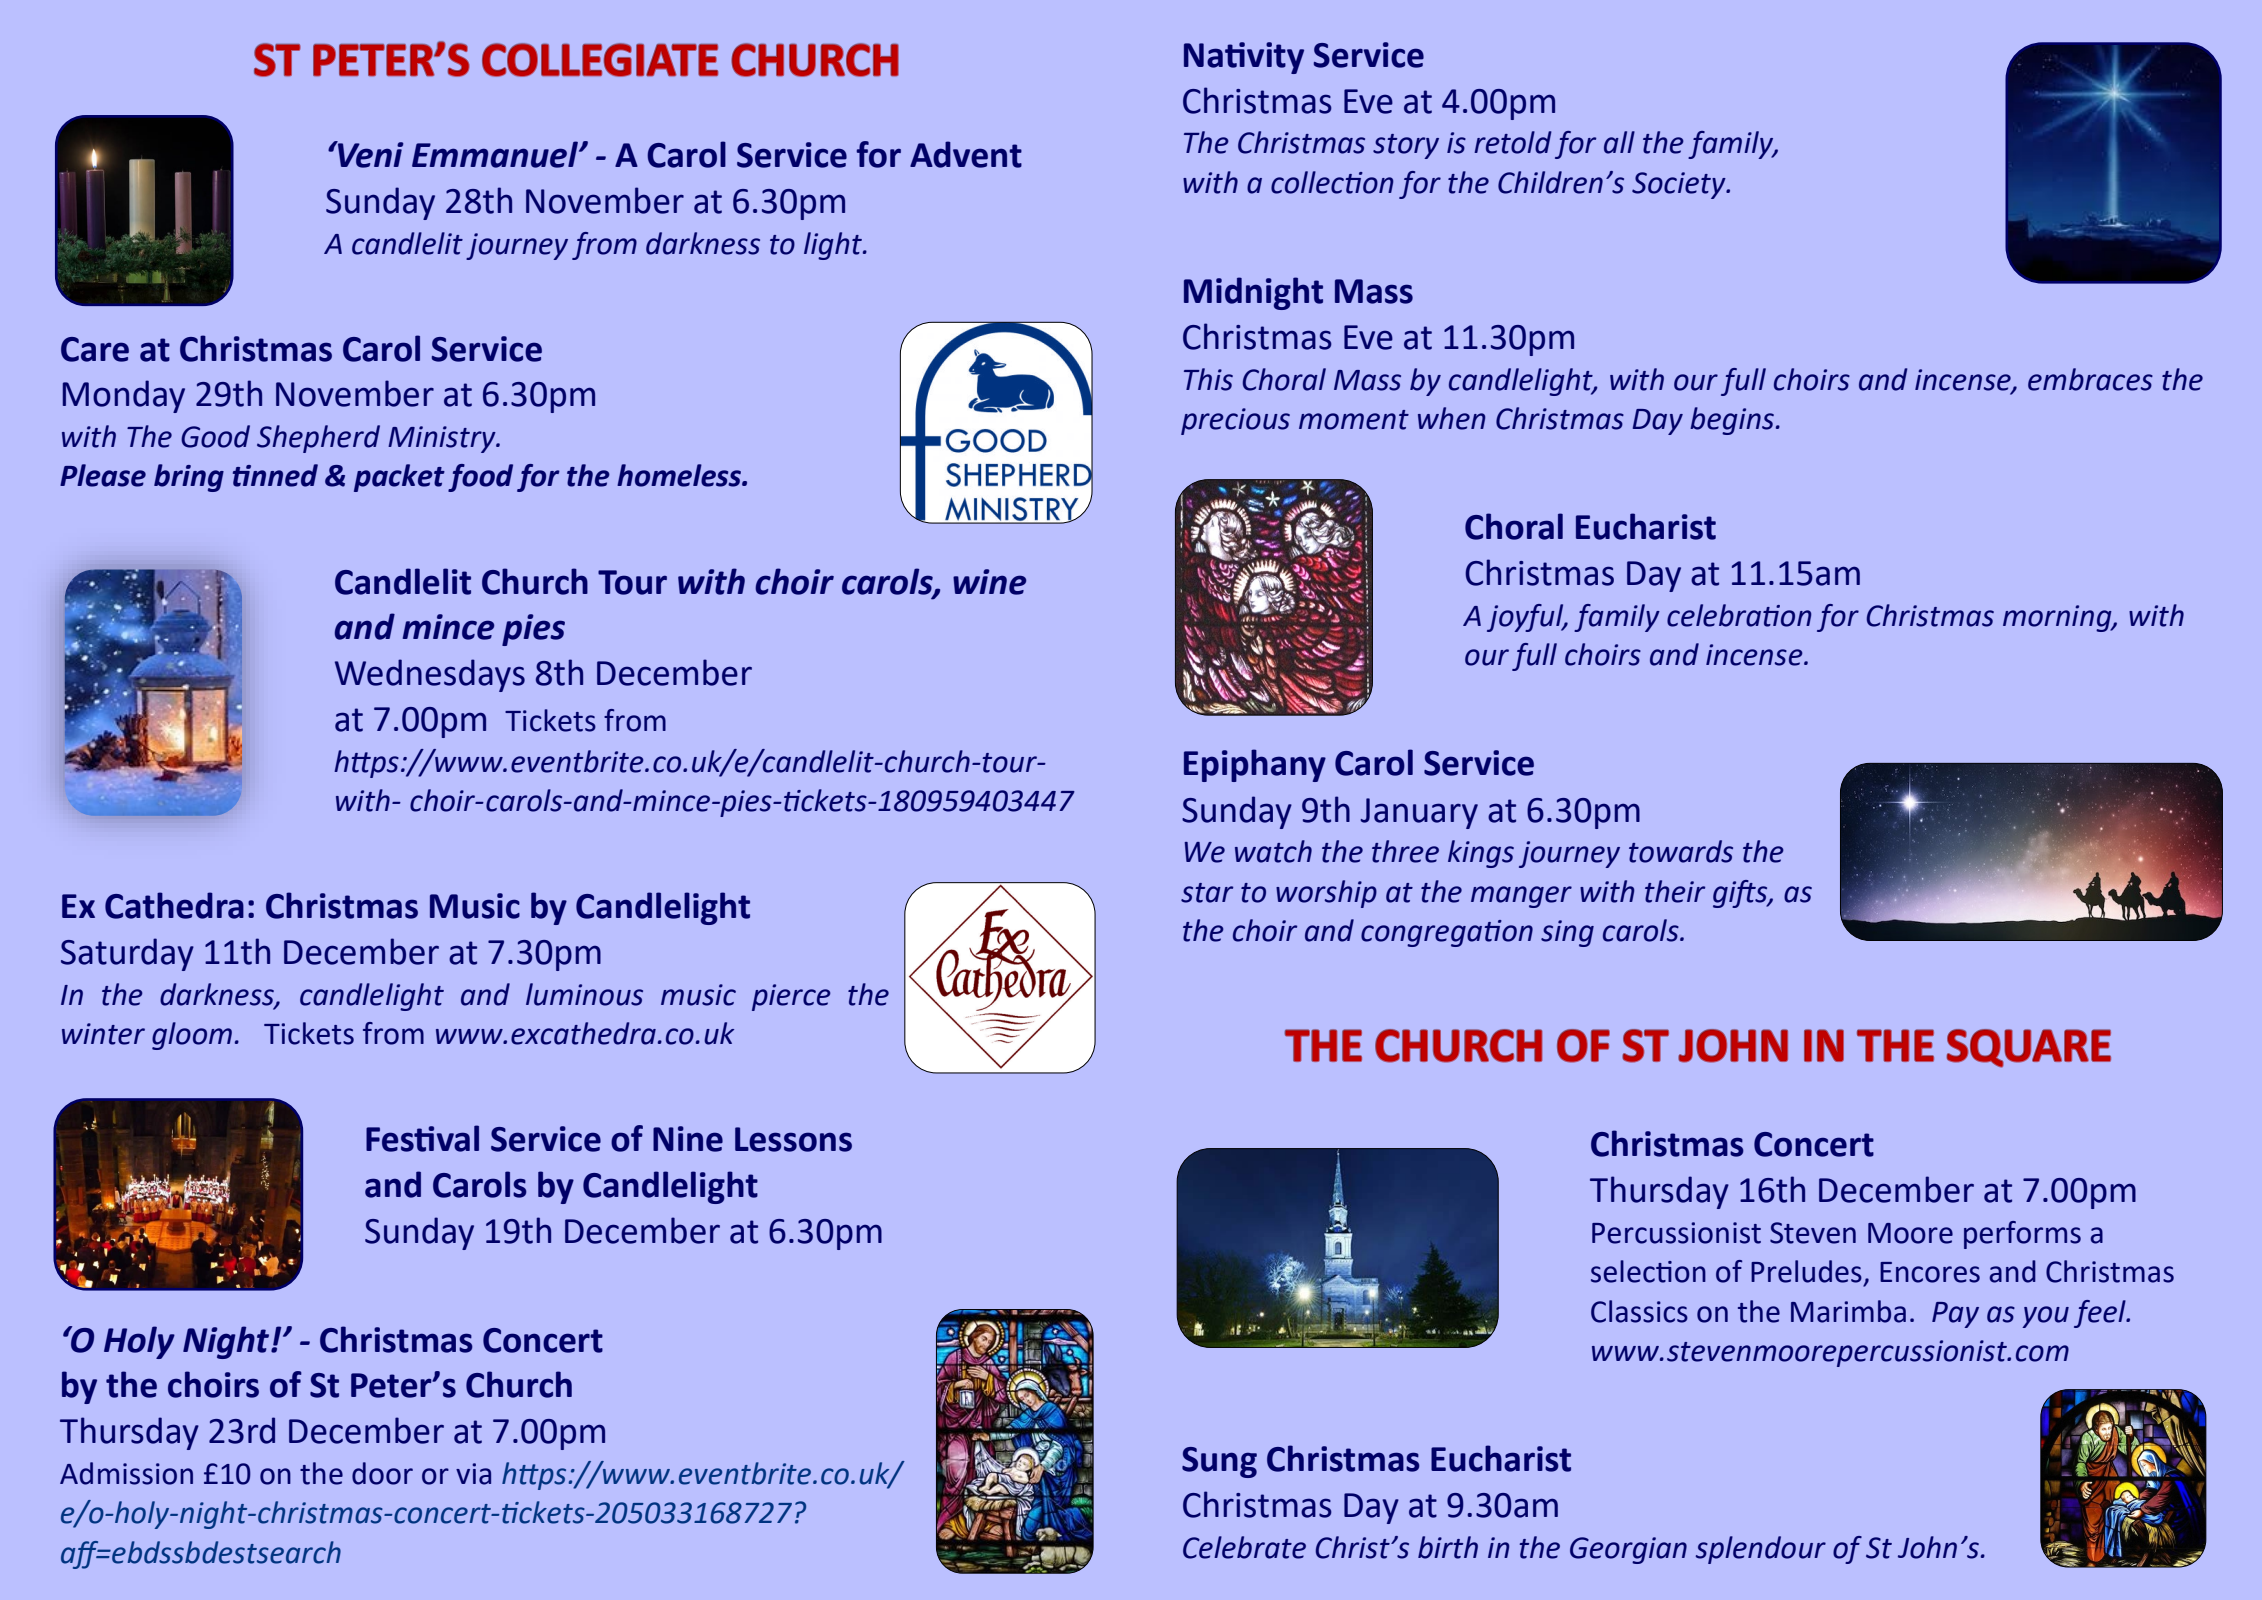 The height and width of the screenshot is (1600, 2262). What do you see at coordinates (1255, 765) in the screenshot?
I see `Epiphany` at bounding box center [1255, 765].
